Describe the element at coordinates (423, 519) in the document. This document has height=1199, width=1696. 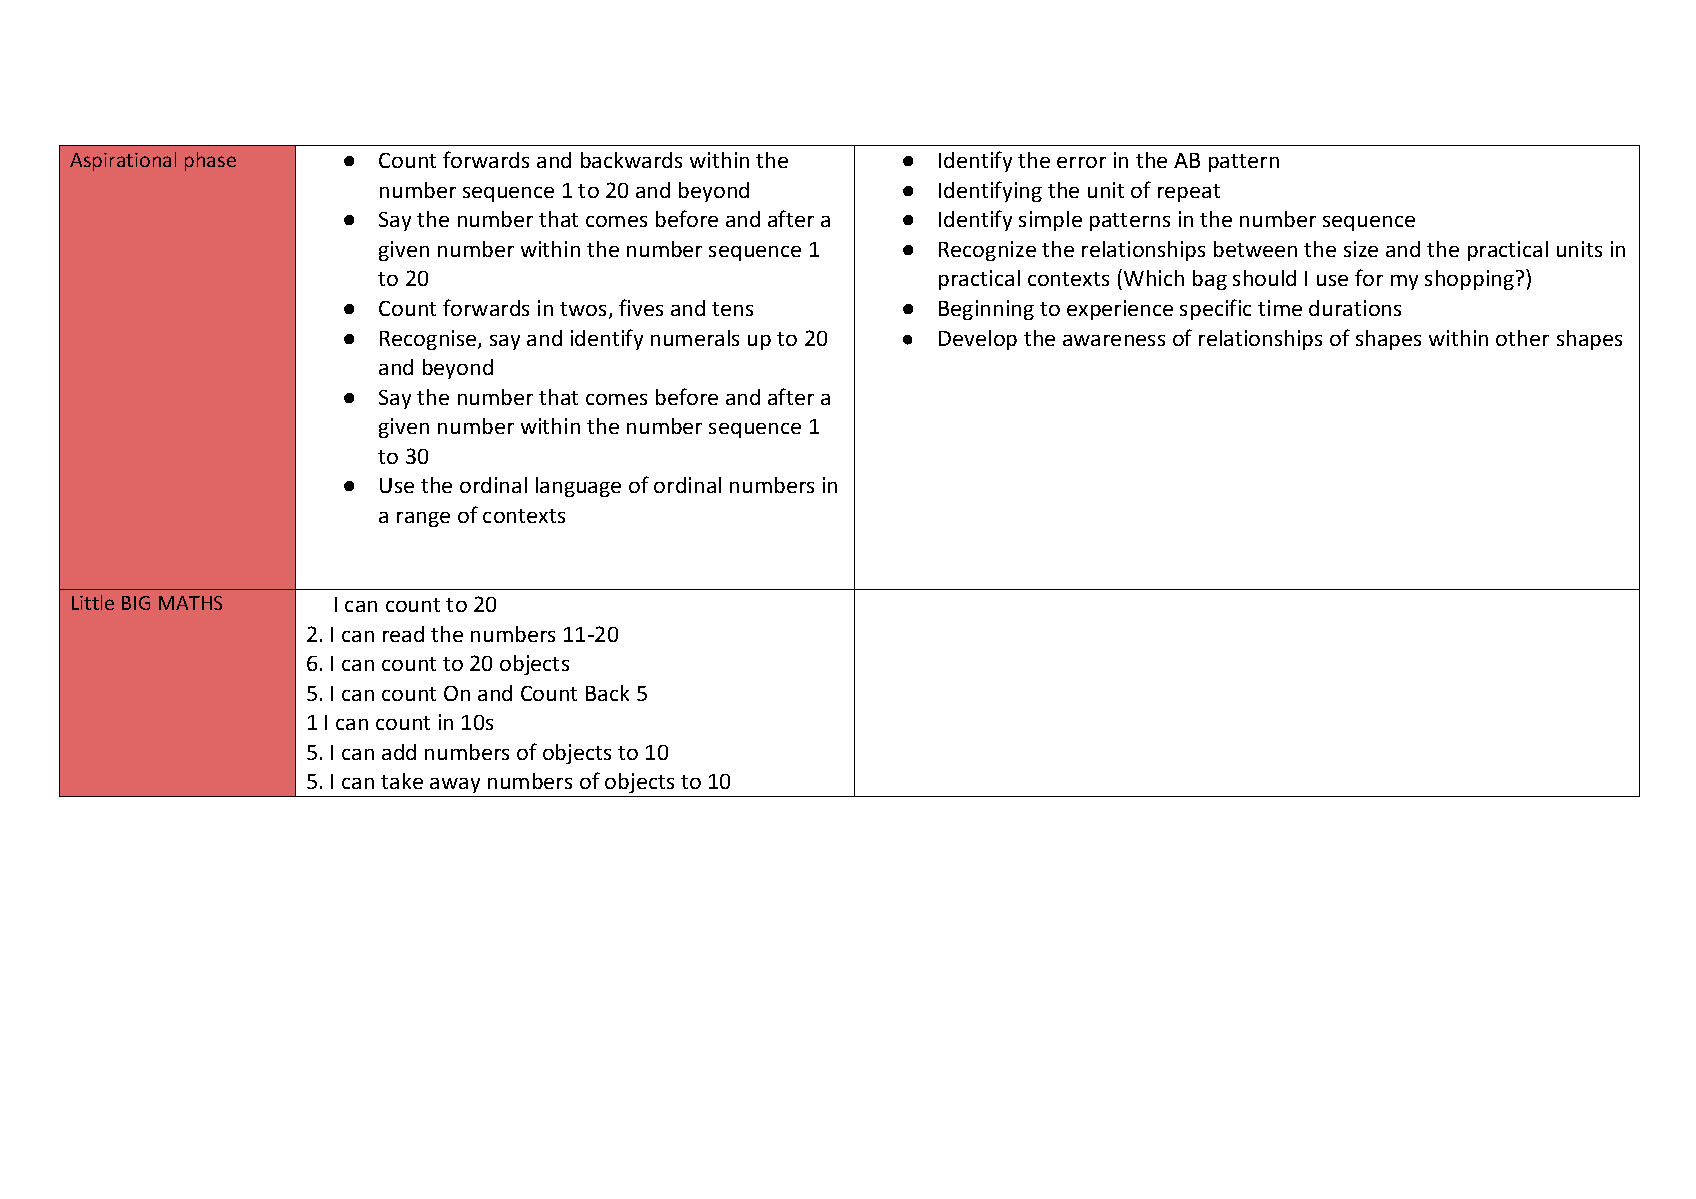
I see `range` at that location.
